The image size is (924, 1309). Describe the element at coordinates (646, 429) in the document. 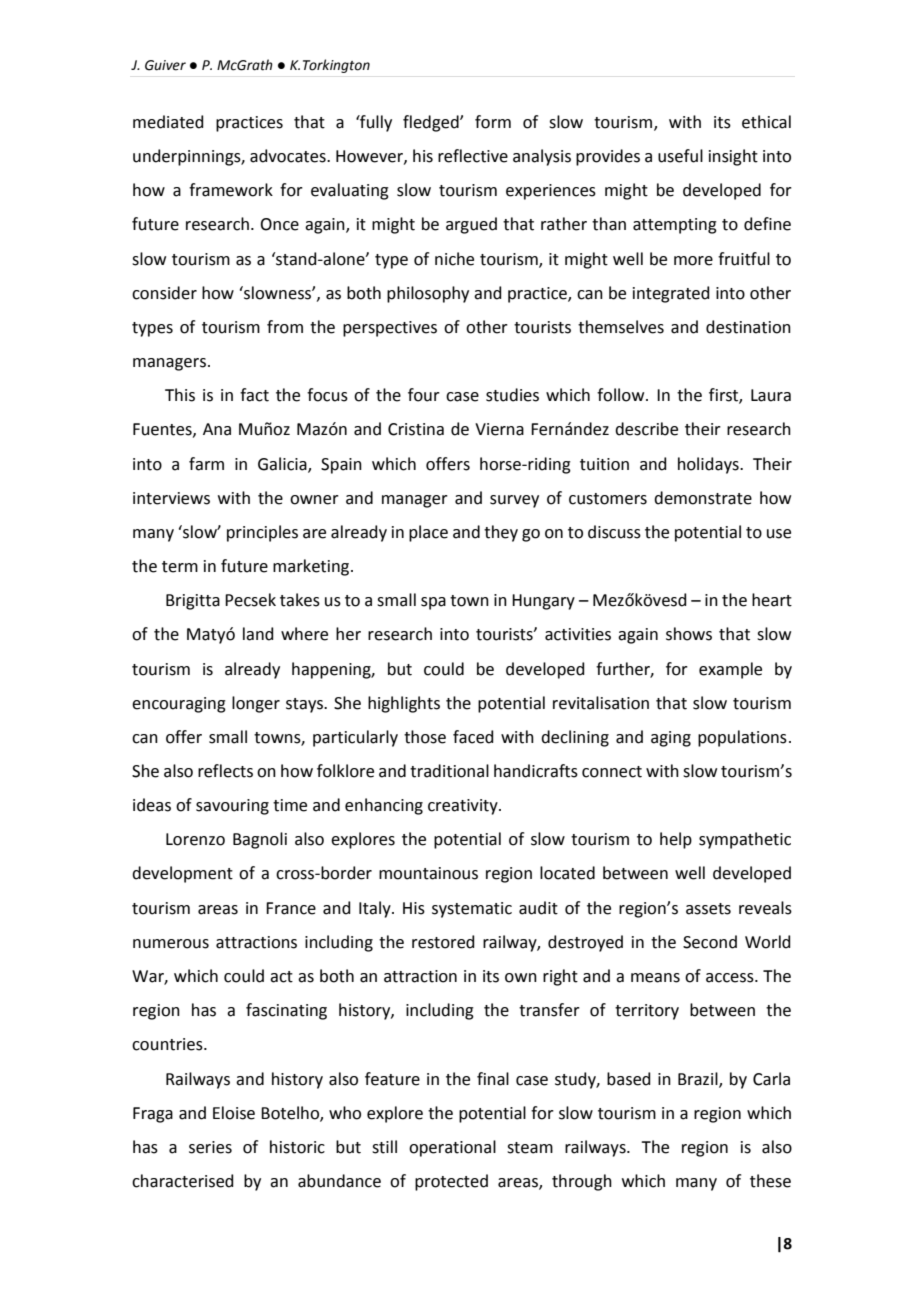

I see `describe` at that location.
